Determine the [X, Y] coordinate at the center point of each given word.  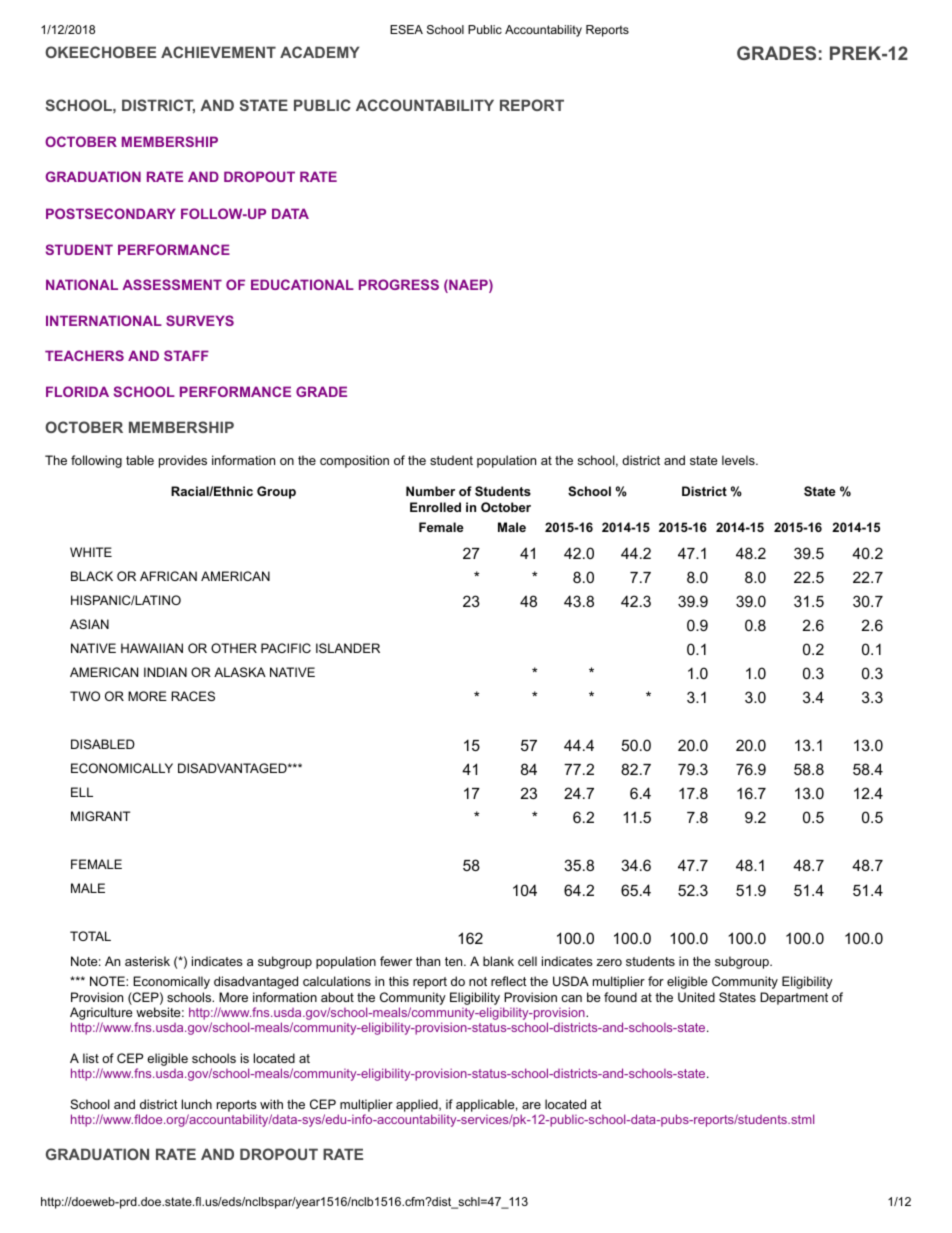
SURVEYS [200, 320]
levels [739, 460]
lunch [197, 1104]
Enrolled [435, 507]
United [696, 997]
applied [418, 1105]
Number [430, 491]
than [428, 961]
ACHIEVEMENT [218, 52]
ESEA [406, 29]
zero [609, 962]
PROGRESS [399, 284]
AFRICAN [168, 576]
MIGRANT [100, 816]
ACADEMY [320, 52]
